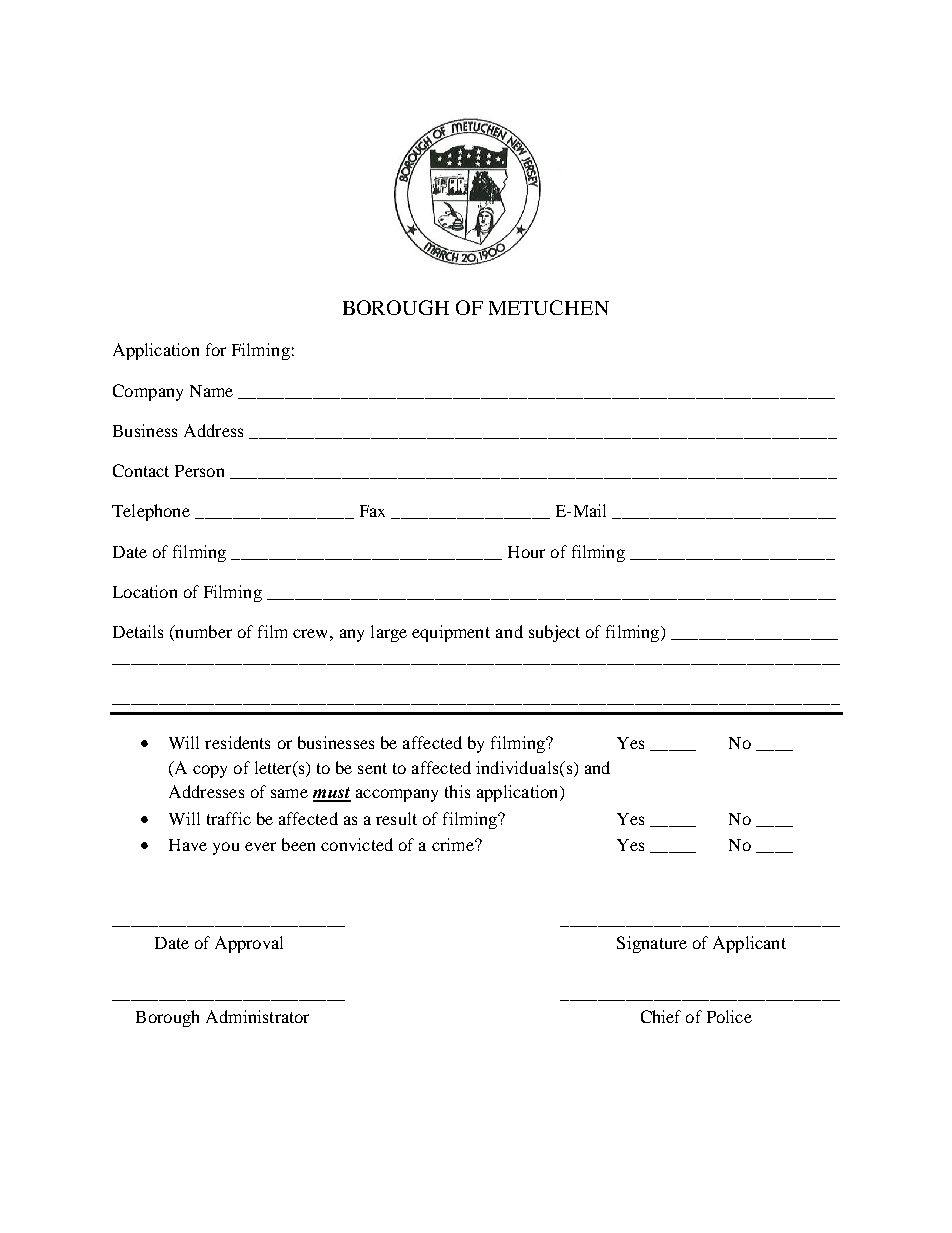 The height and width of the image is (1233, 952). Describe the element at coordinates (257, 1016) in the image. I see `Administrator` at that location.
